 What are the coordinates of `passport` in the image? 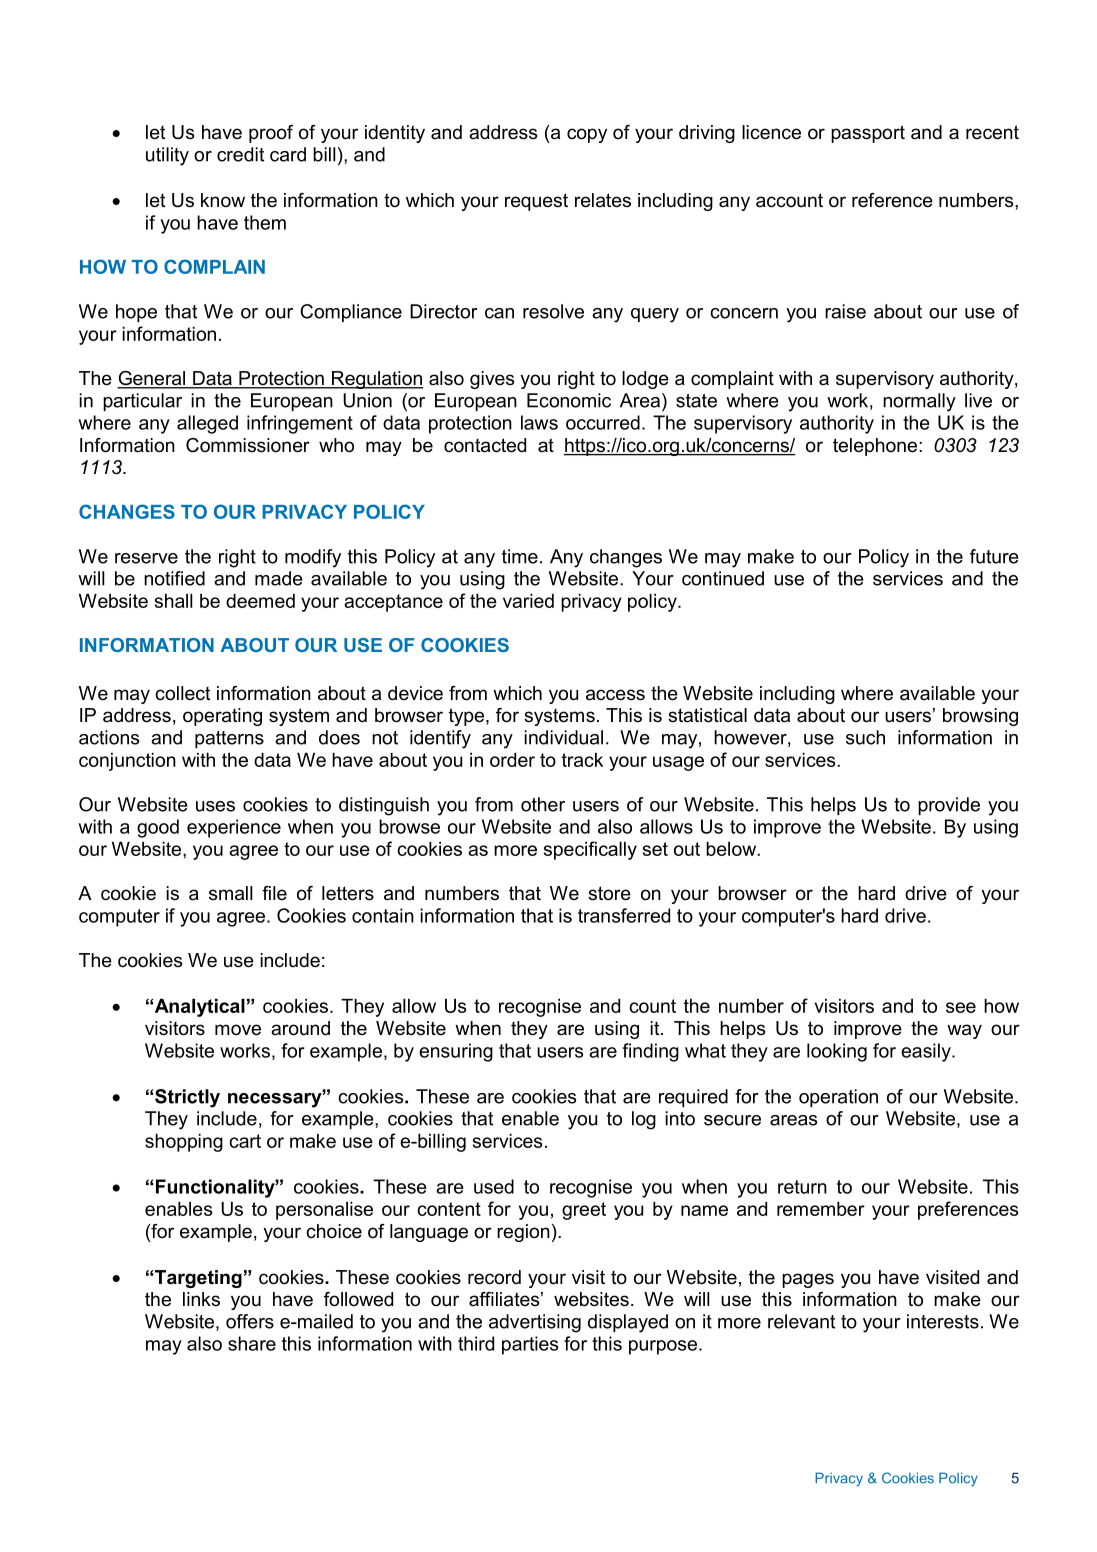 It's located at (868, 134).
